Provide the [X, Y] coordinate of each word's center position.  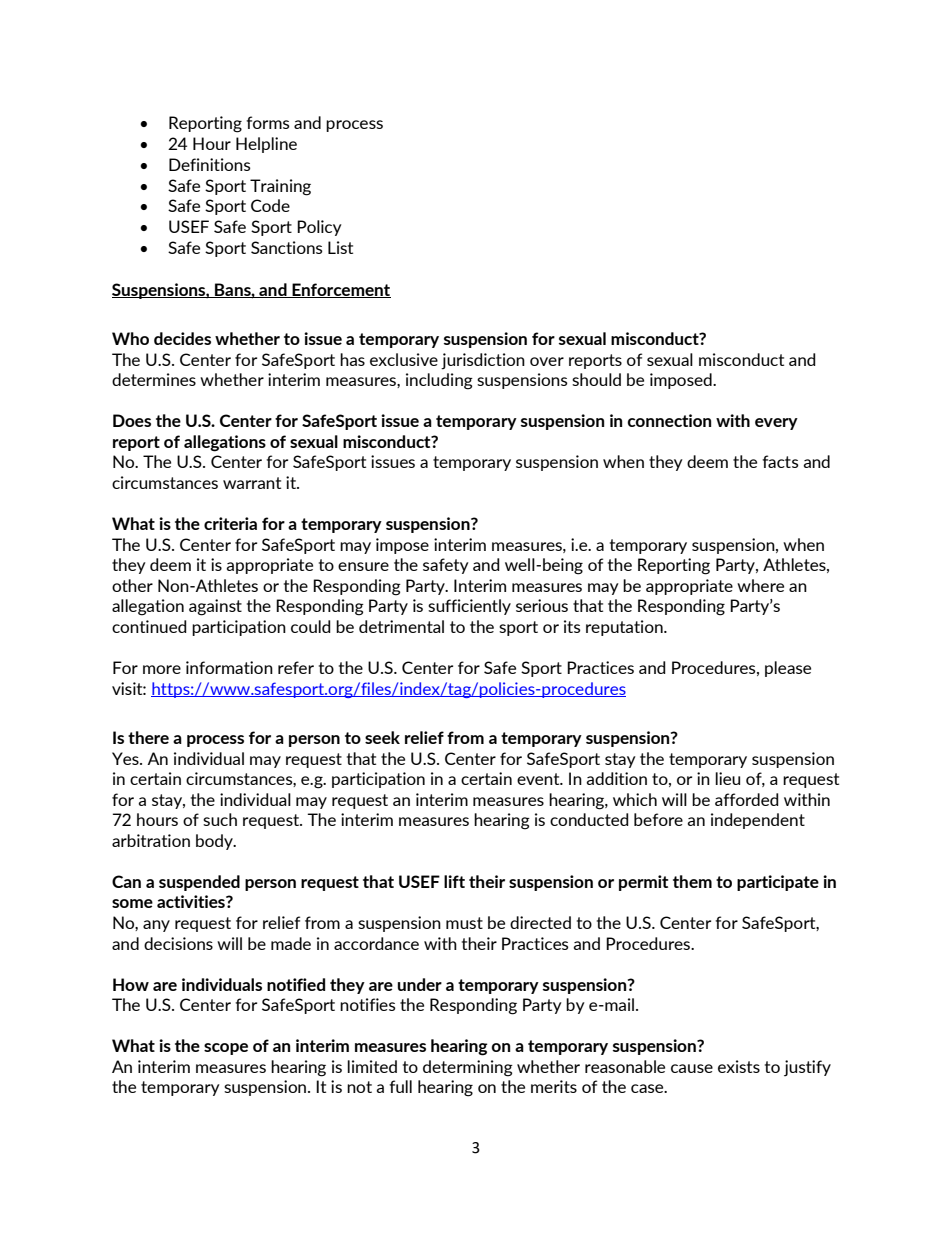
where [760, 585]
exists [739, 1066]
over [547, 361]
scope [226, 1049]
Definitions [210, 164]
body [215, 842]
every [776, 424]
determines [154, 379]
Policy [319, 228]
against [215, 607]
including [439, 381]
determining [468, 1068]
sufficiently [469, 607]
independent [758, 821]
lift [454, 881]
